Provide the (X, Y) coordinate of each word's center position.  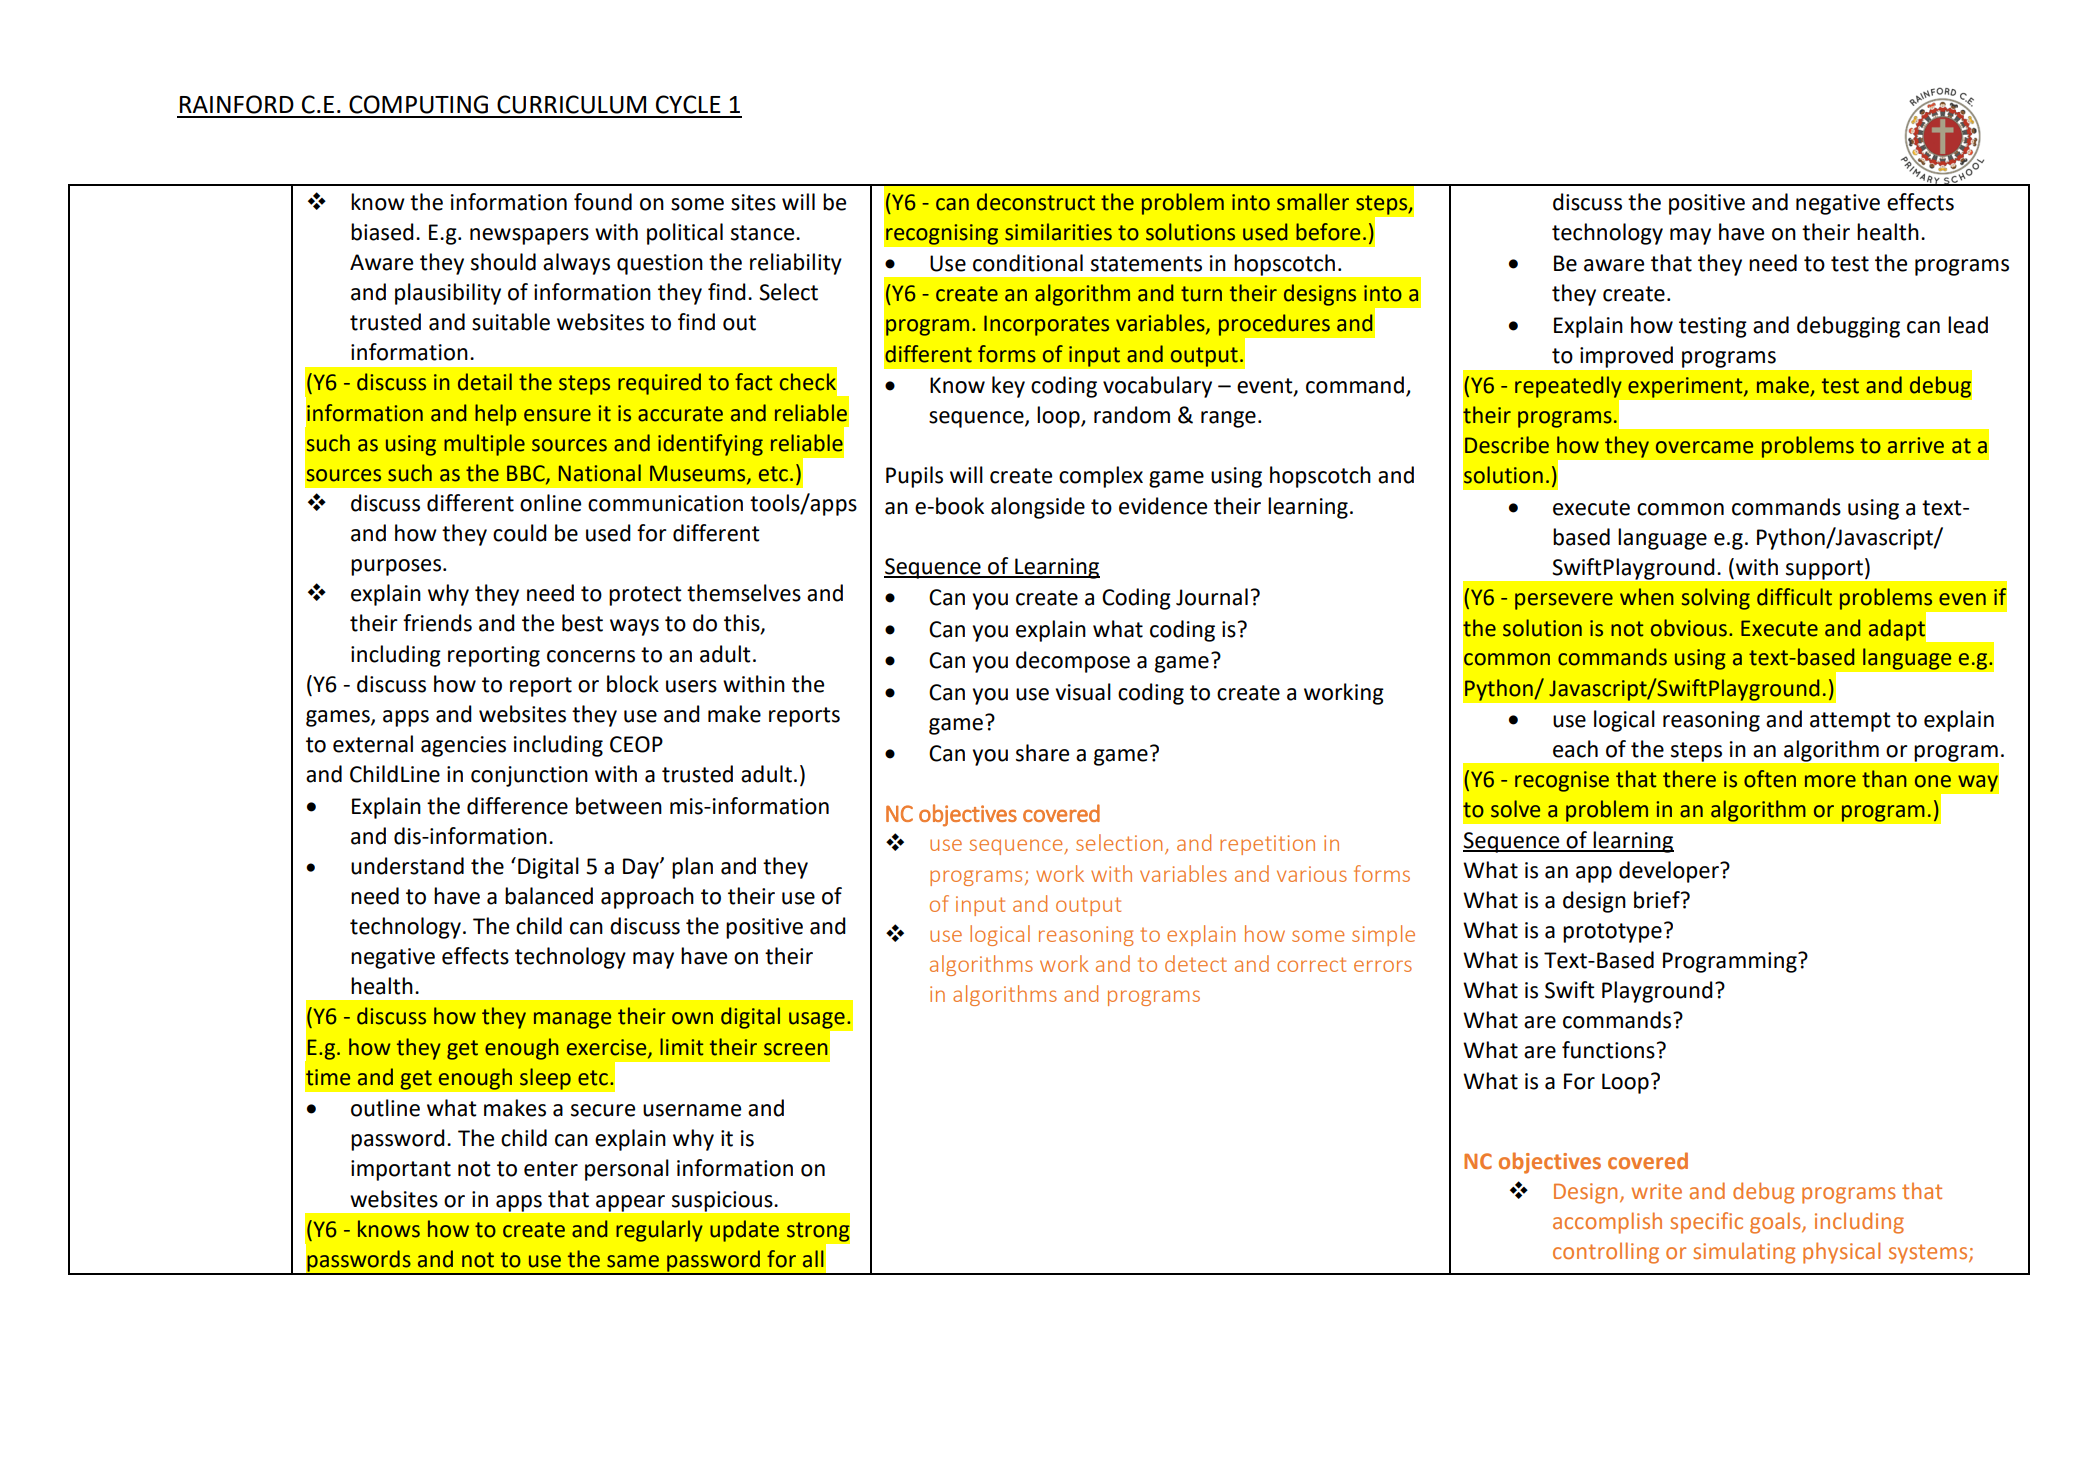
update (744, 1231)
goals (1776, 1223)
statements (1146, 264)
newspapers (529, 236)
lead (1968, 325)
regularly (659, 1231)
